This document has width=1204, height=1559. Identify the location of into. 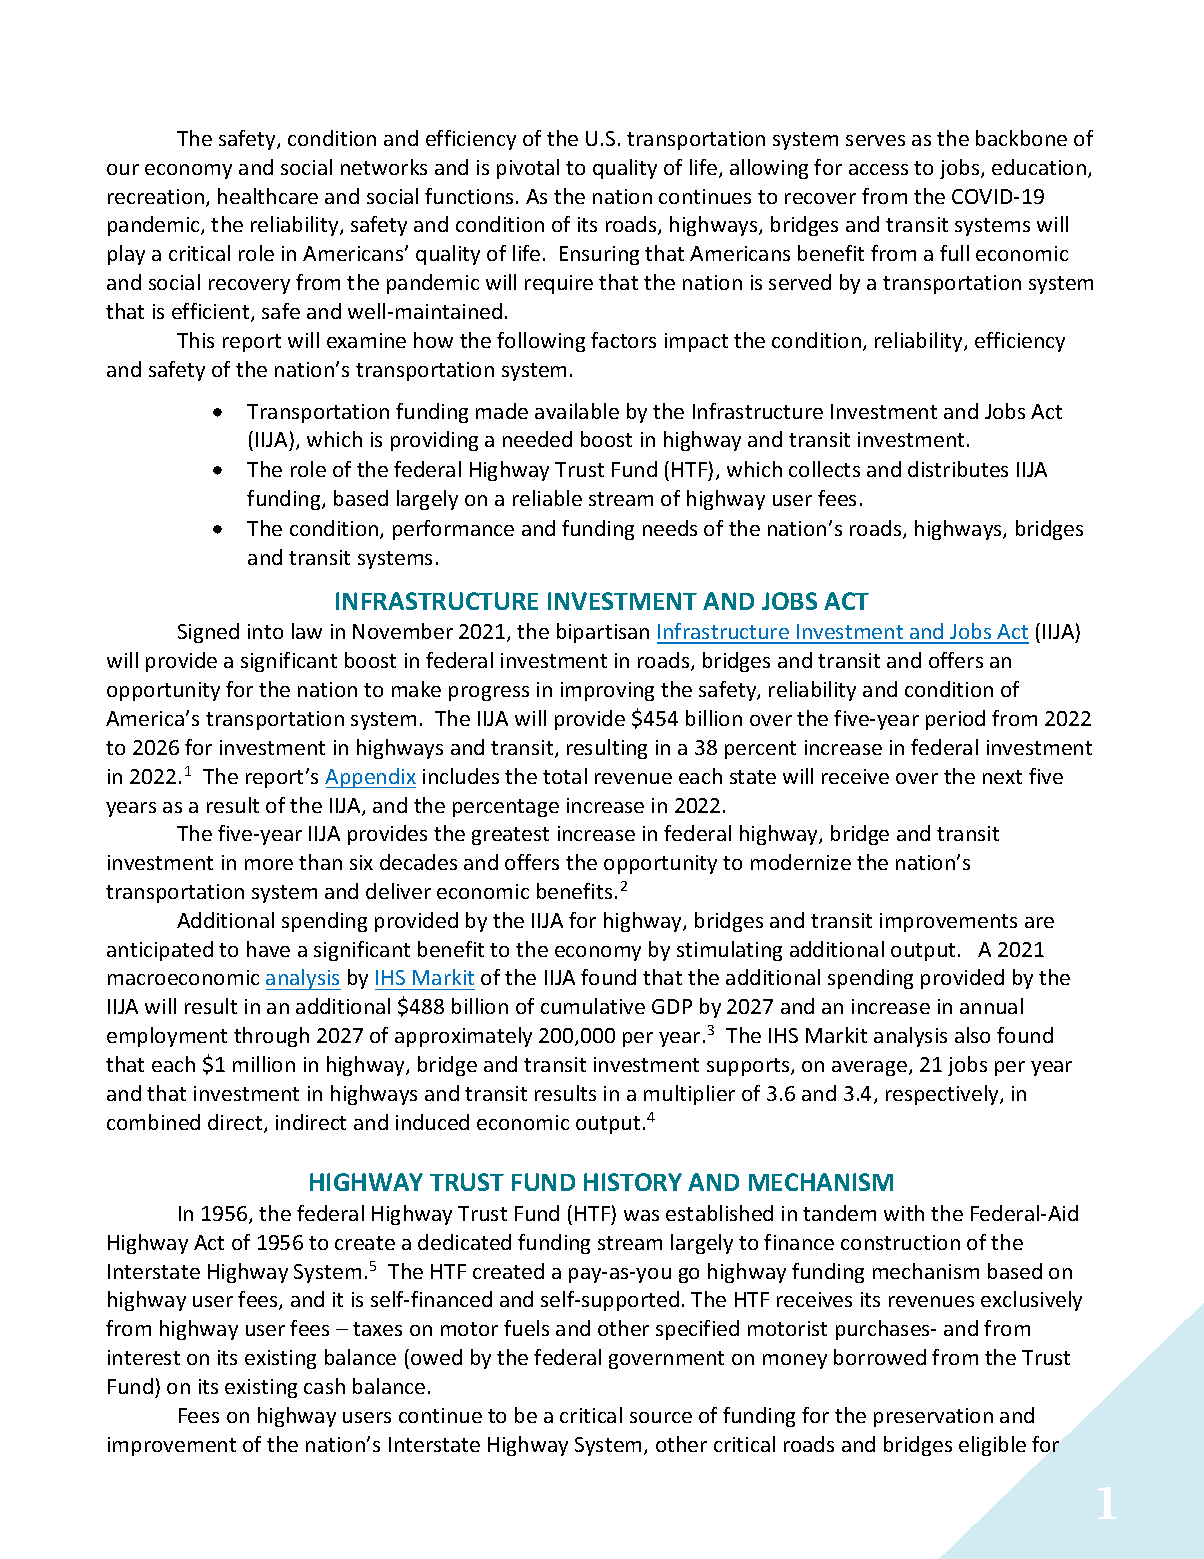
(265, 631).
